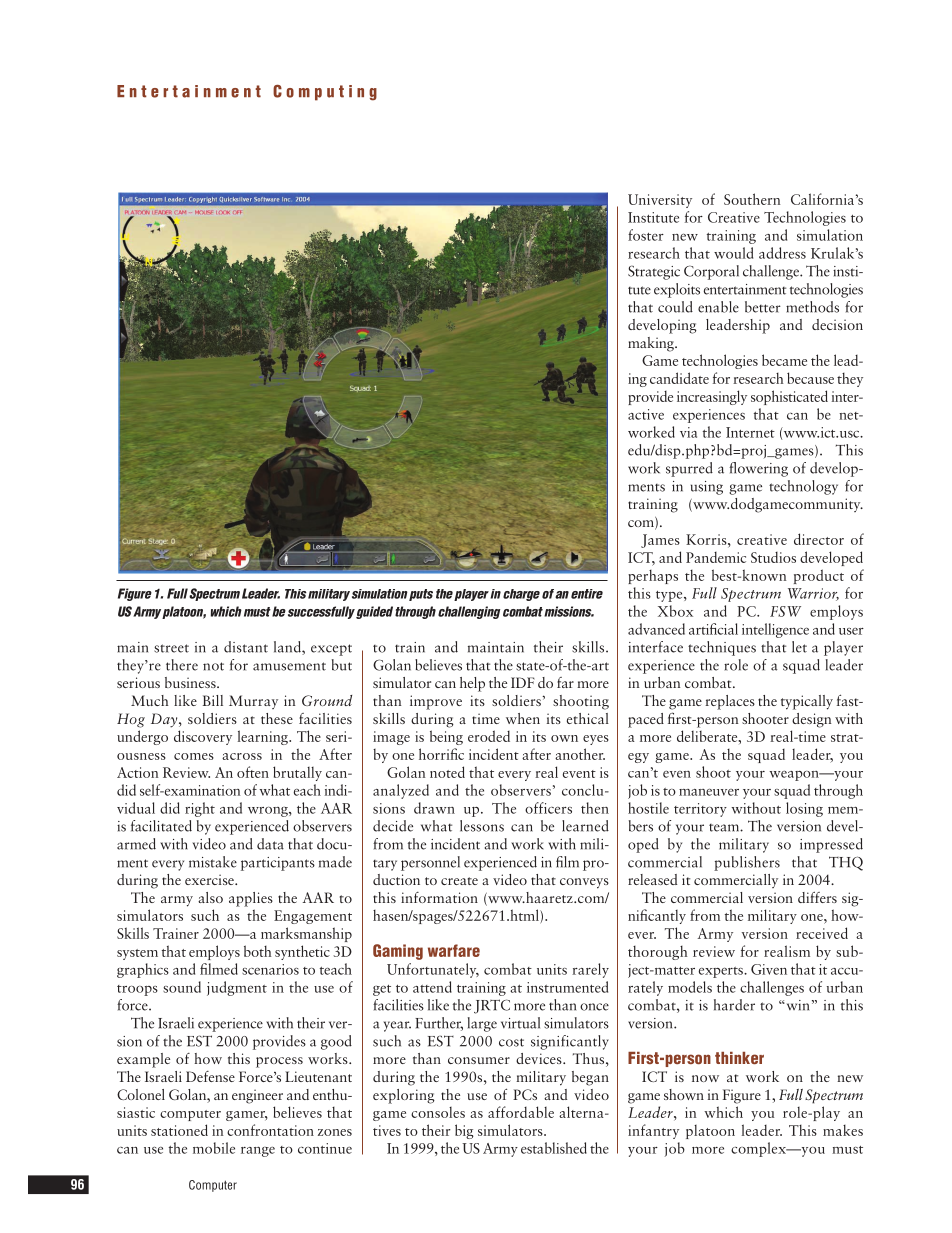  Describe the element at coordinates (246, 647) in the document. I see `distant` at that location.
